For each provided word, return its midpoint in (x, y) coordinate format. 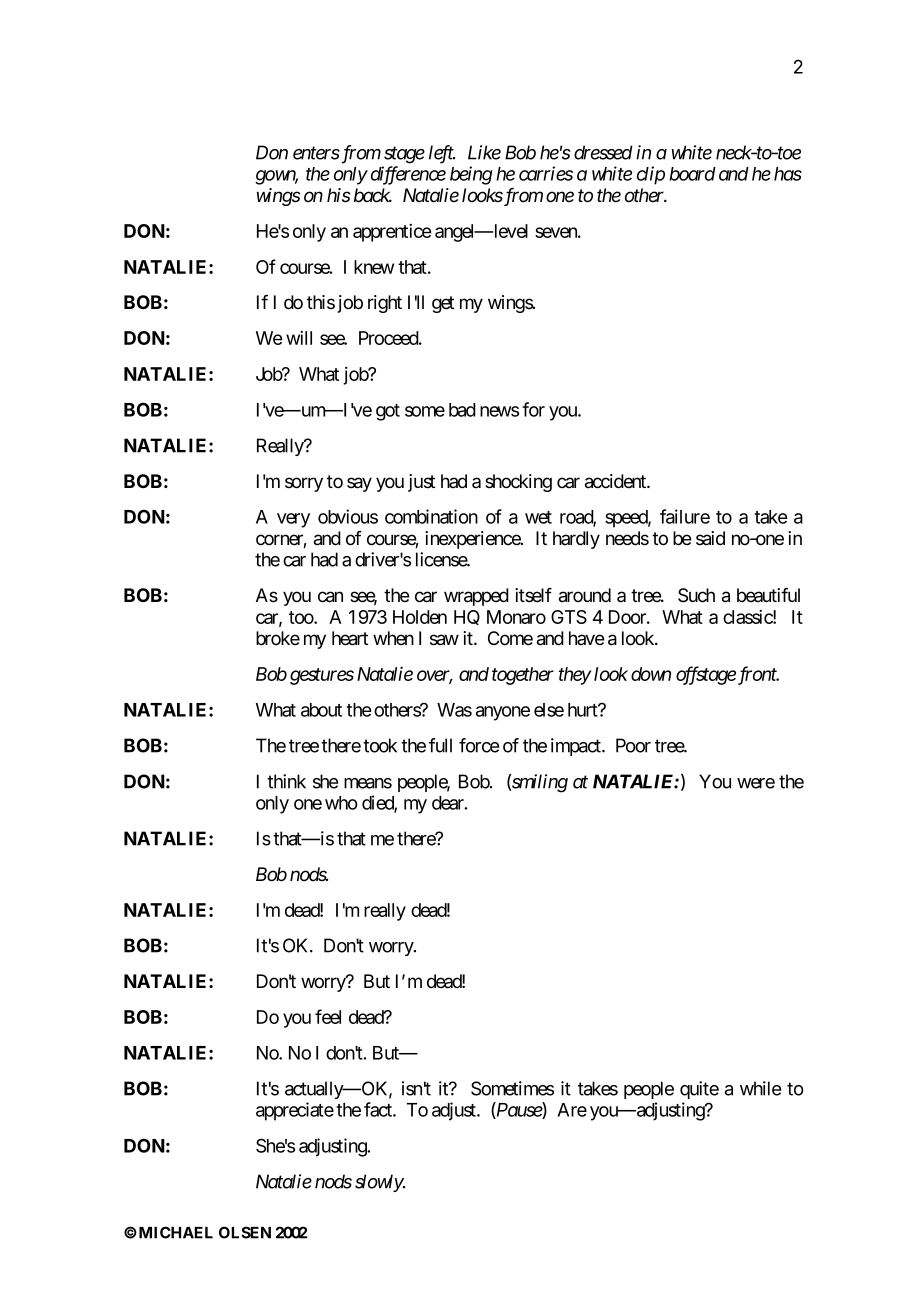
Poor (633, 745)
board (692, 174)
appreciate (295, 1111)
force (479, 745)
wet (538, 517)
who (341, 803)
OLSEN (245, 1232)
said (710, 538)
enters (316, 153)
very (293, 520)
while (760, 1088)
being (471, 175)
